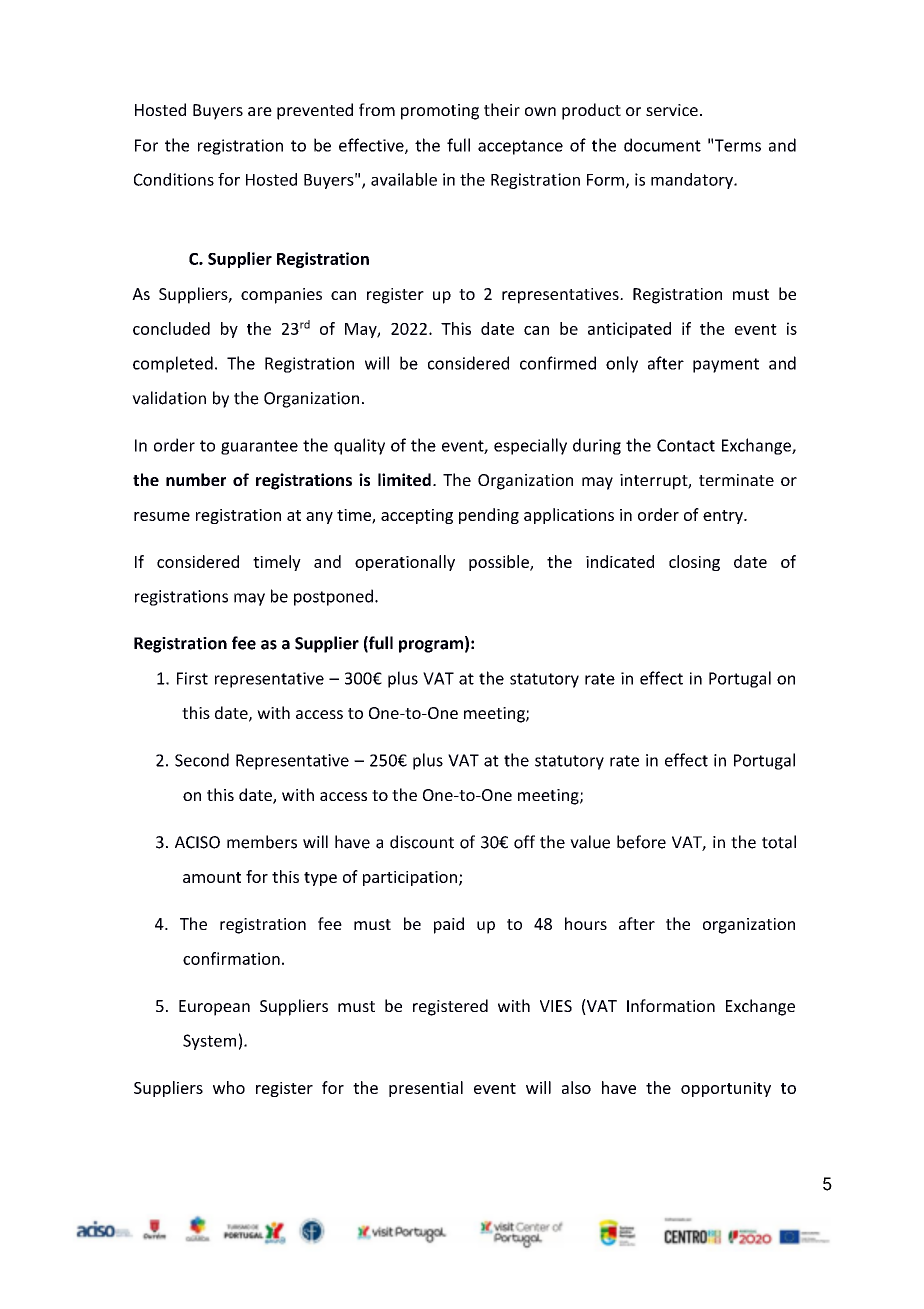  What do you see at coordinates (422, 842) in the screenshot?
I see `discount` at bounding box center [422, 842].
